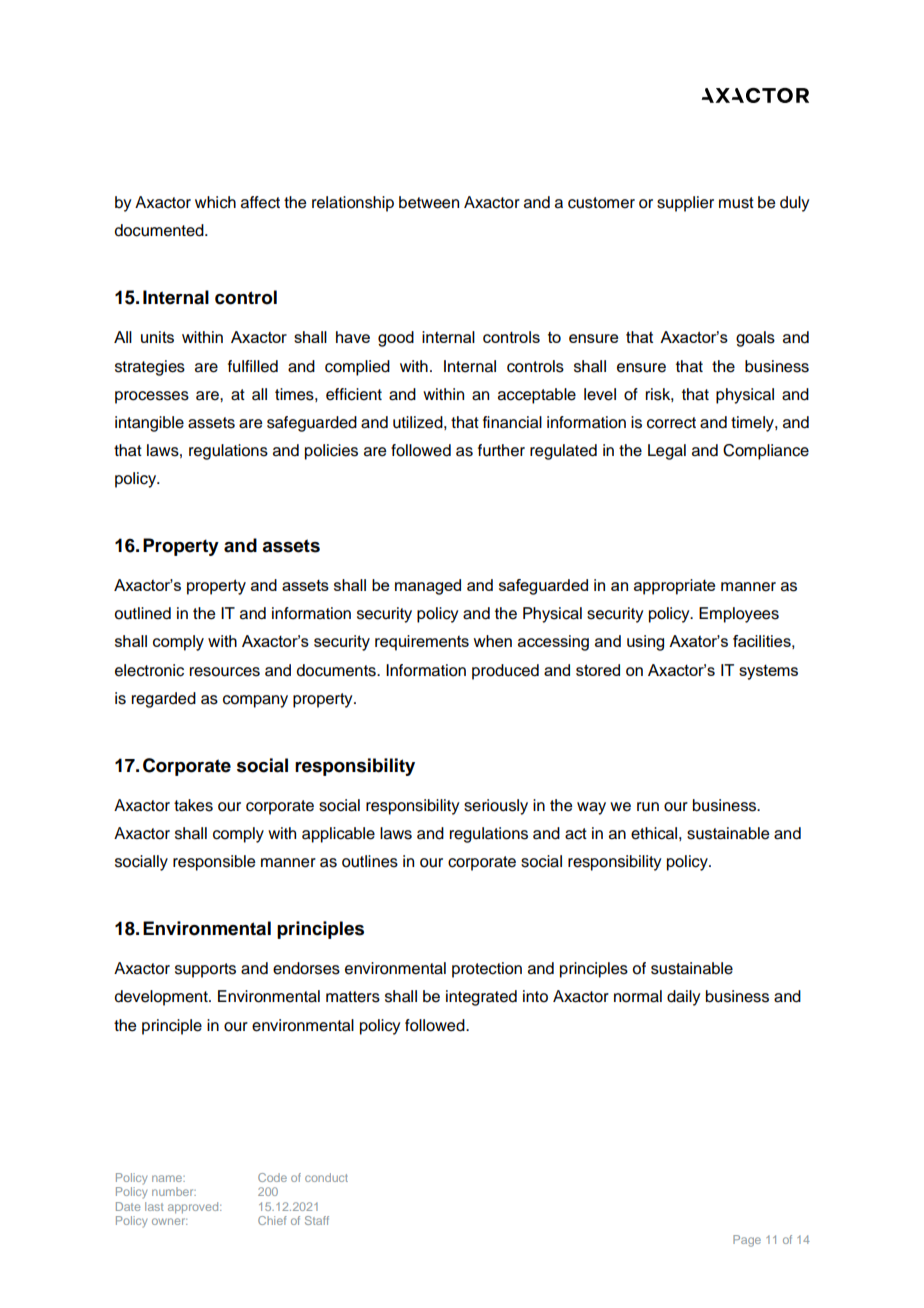 The height and width of the page is (1308, 924). Describe the element at coordinates (481, 998) in the page. I see `integrated` at that location.
